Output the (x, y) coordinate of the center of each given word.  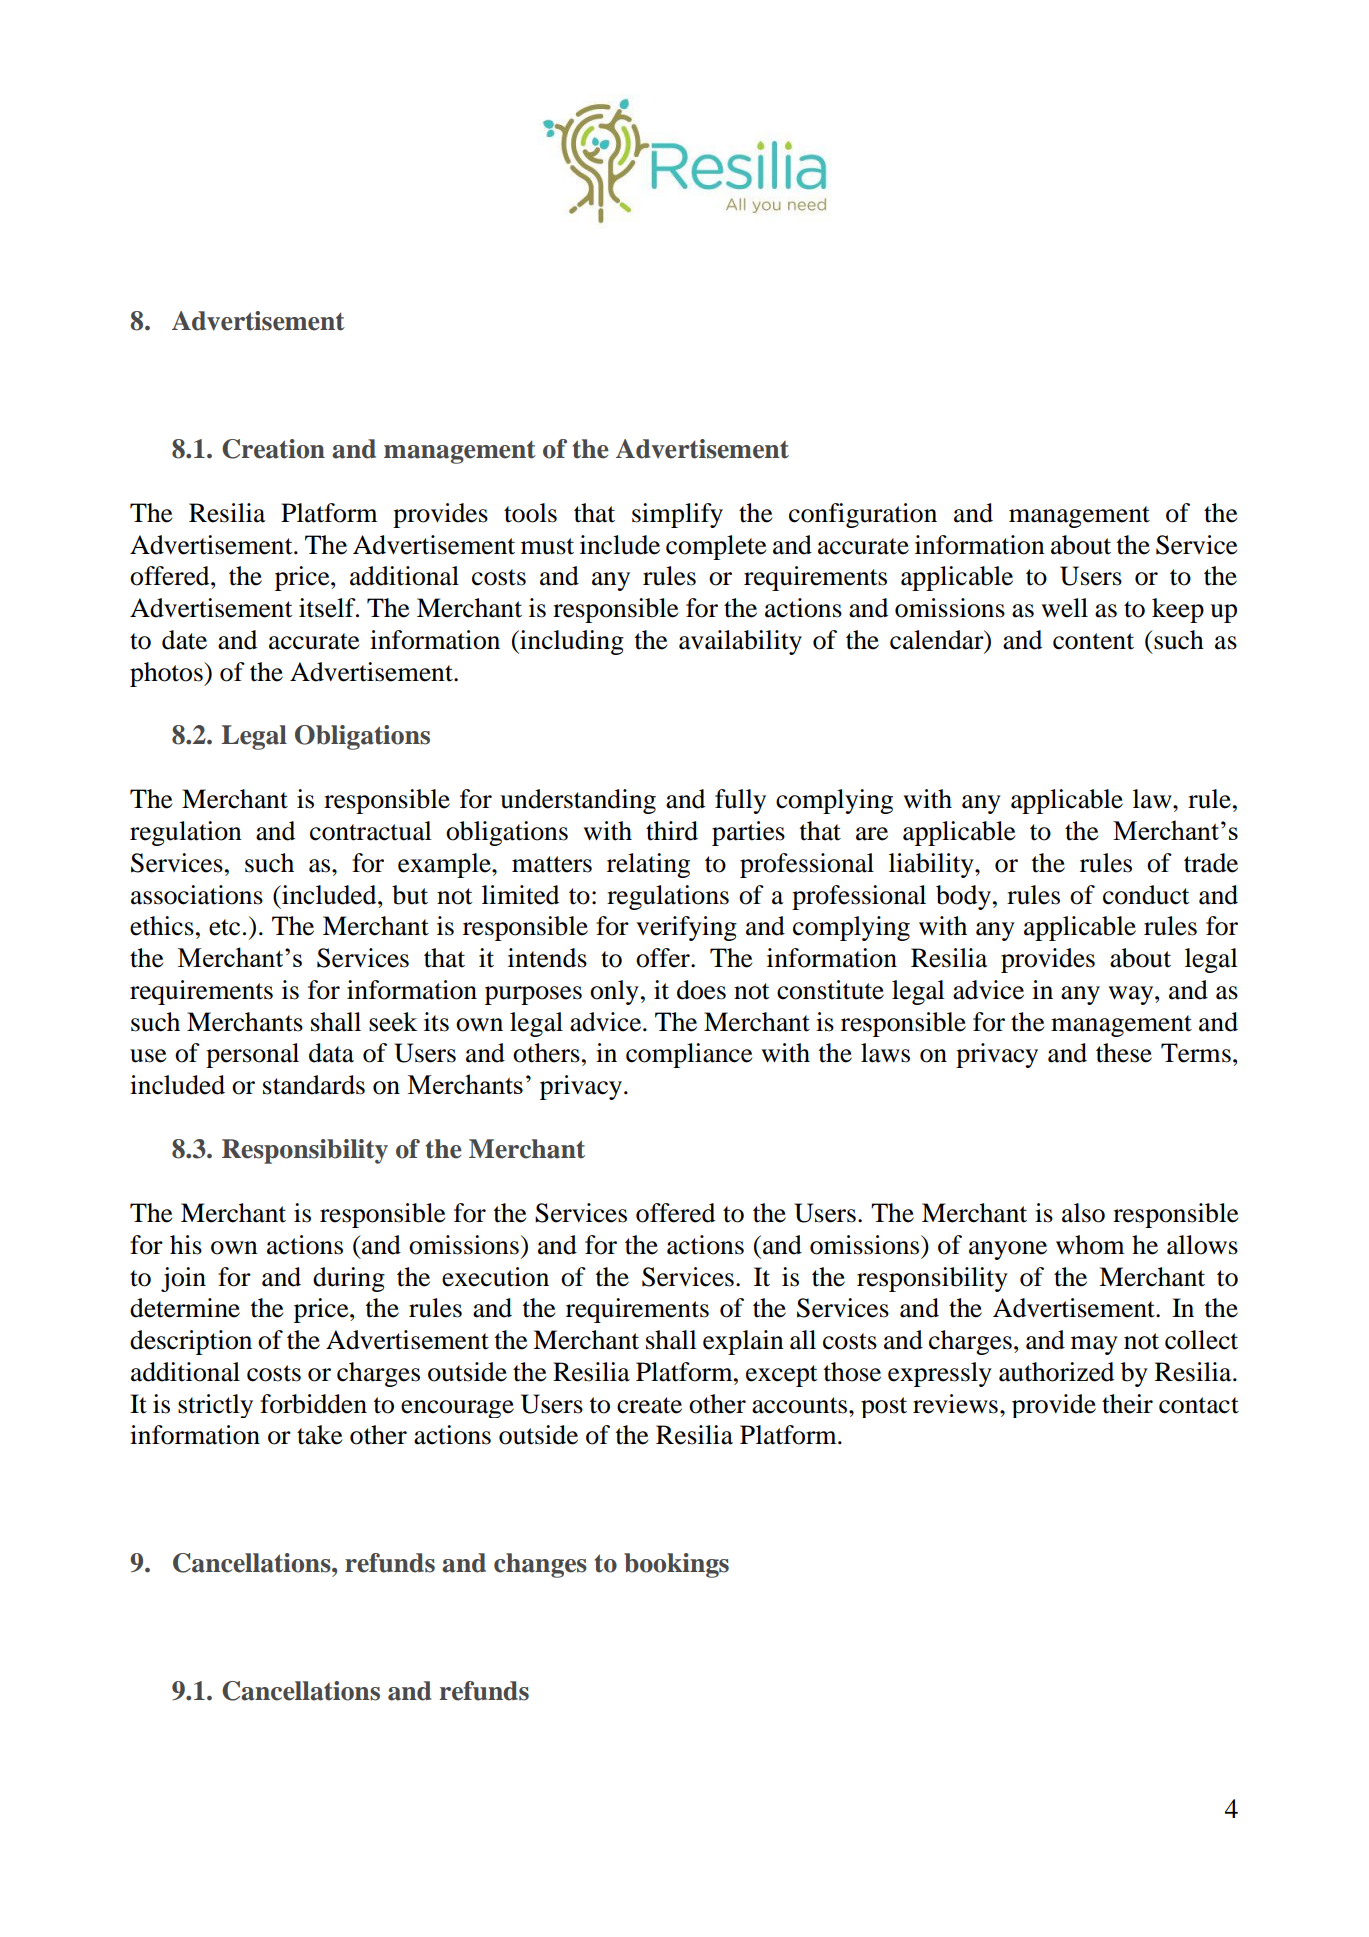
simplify (677, 515)
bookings (676, 1565)
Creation (273, 449)
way (1132, 995)
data (331, 1053)
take (319, 1435)
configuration (863, 515)
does (701, 990)
